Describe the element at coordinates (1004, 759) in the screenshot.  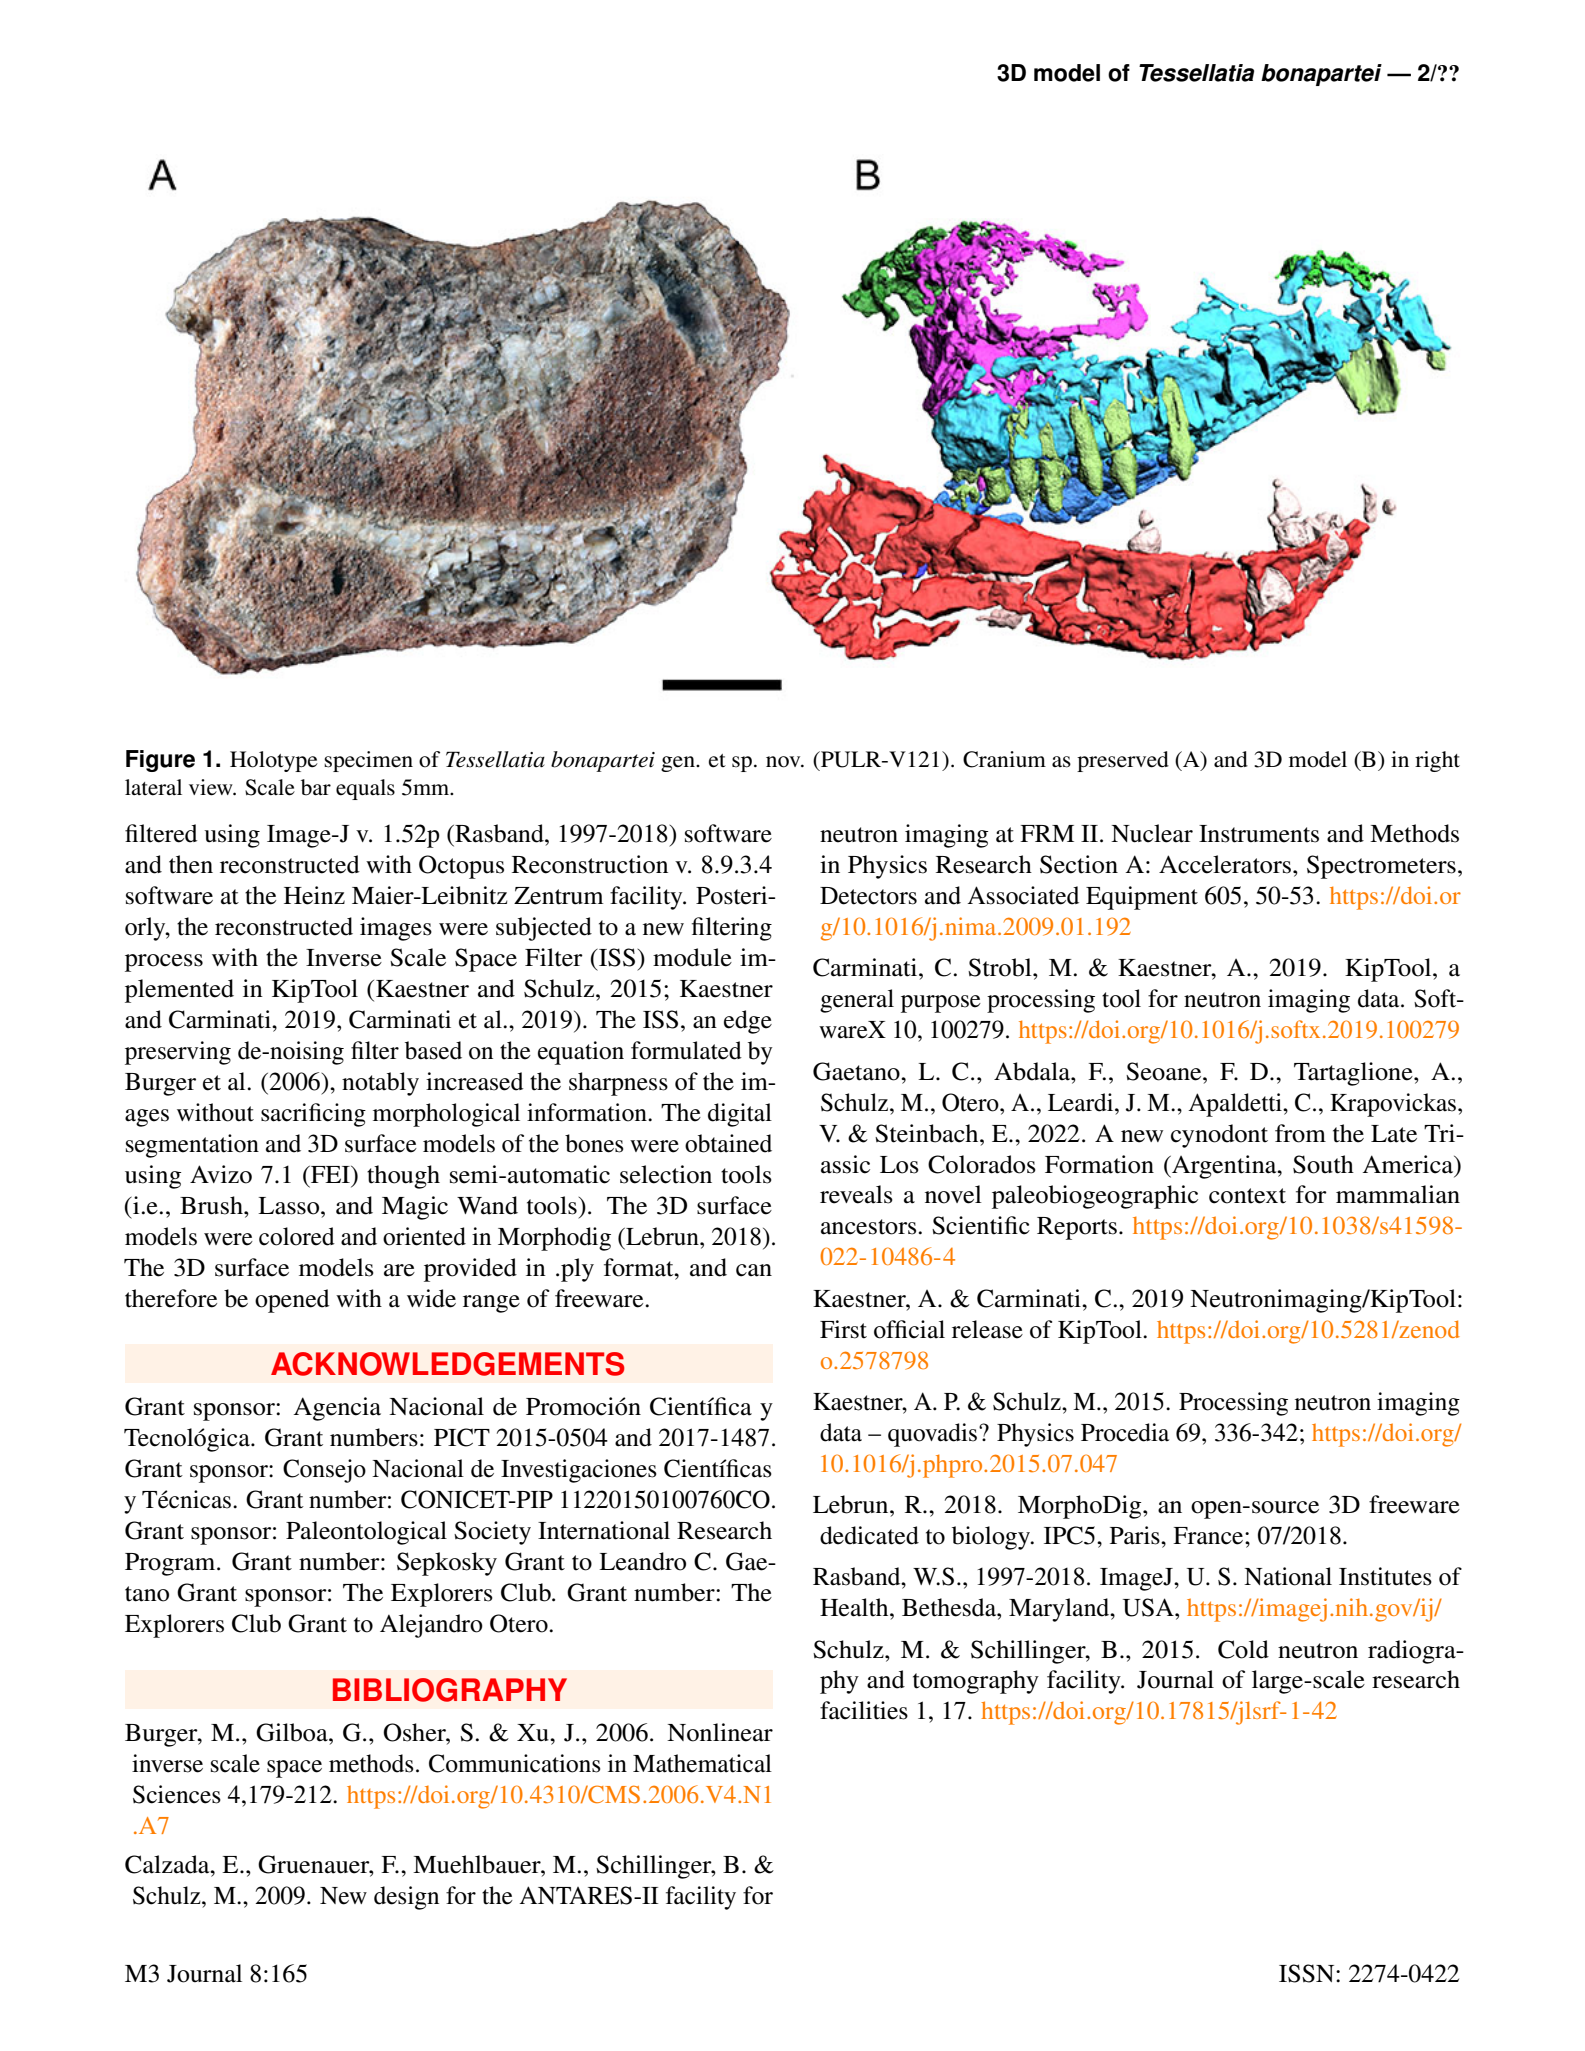
I see `Cranium` at that location.
